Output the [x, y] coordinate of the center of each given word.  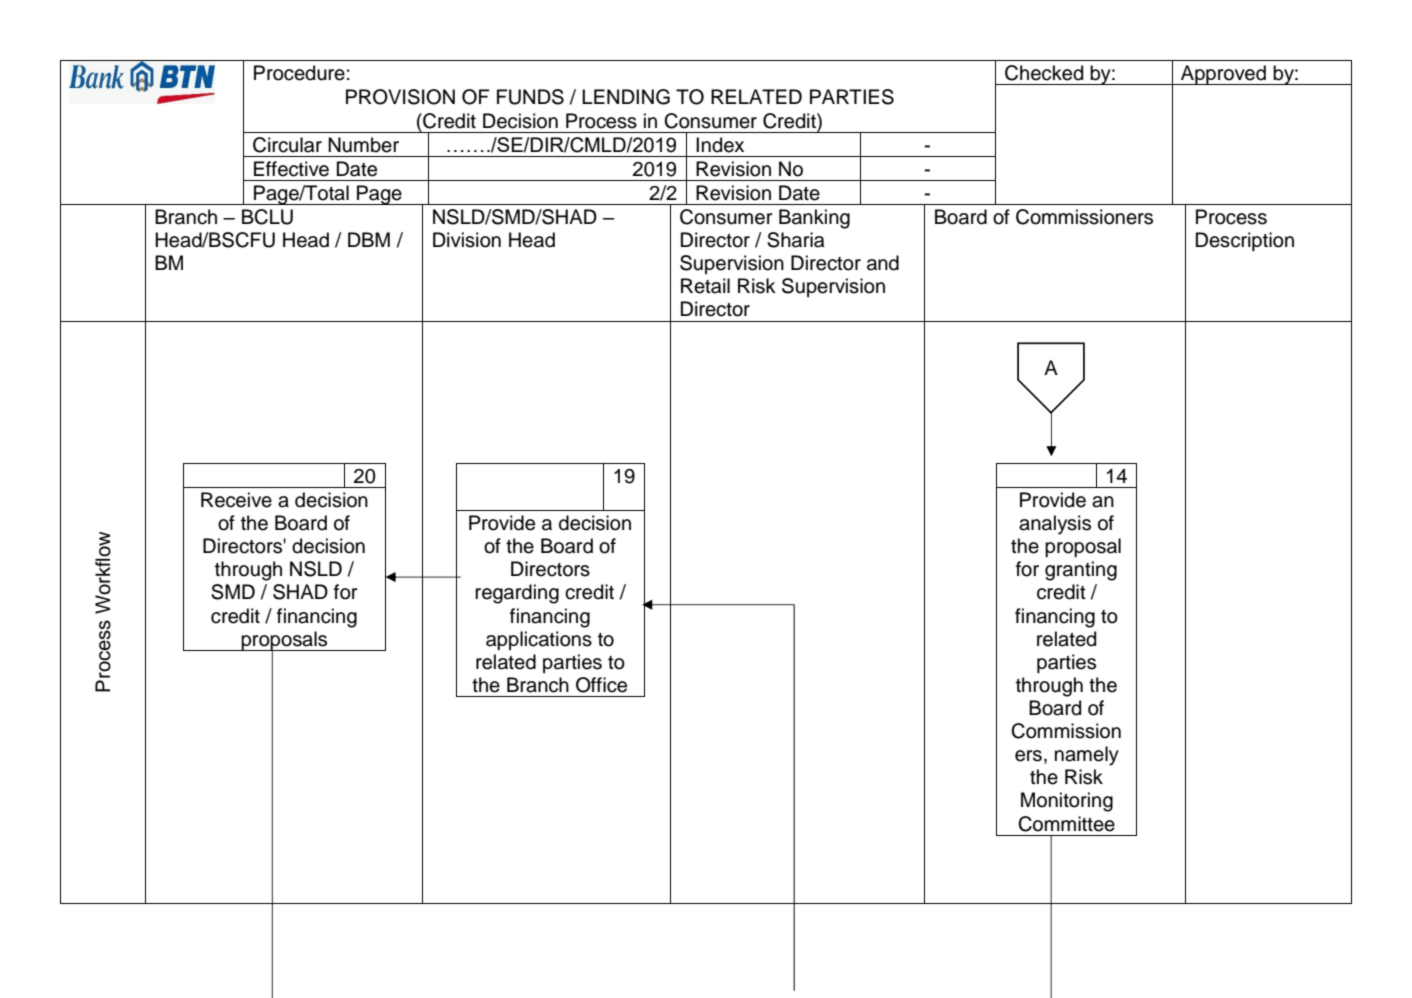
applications [539, 640]
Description [1245, 241]
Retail [705, 286]
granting [1081, 571]
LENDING [626, 97]
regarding [517, 594]
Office [601, 685]
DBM [369, 239]
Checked [1044, 73]
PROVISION [400, 97]
